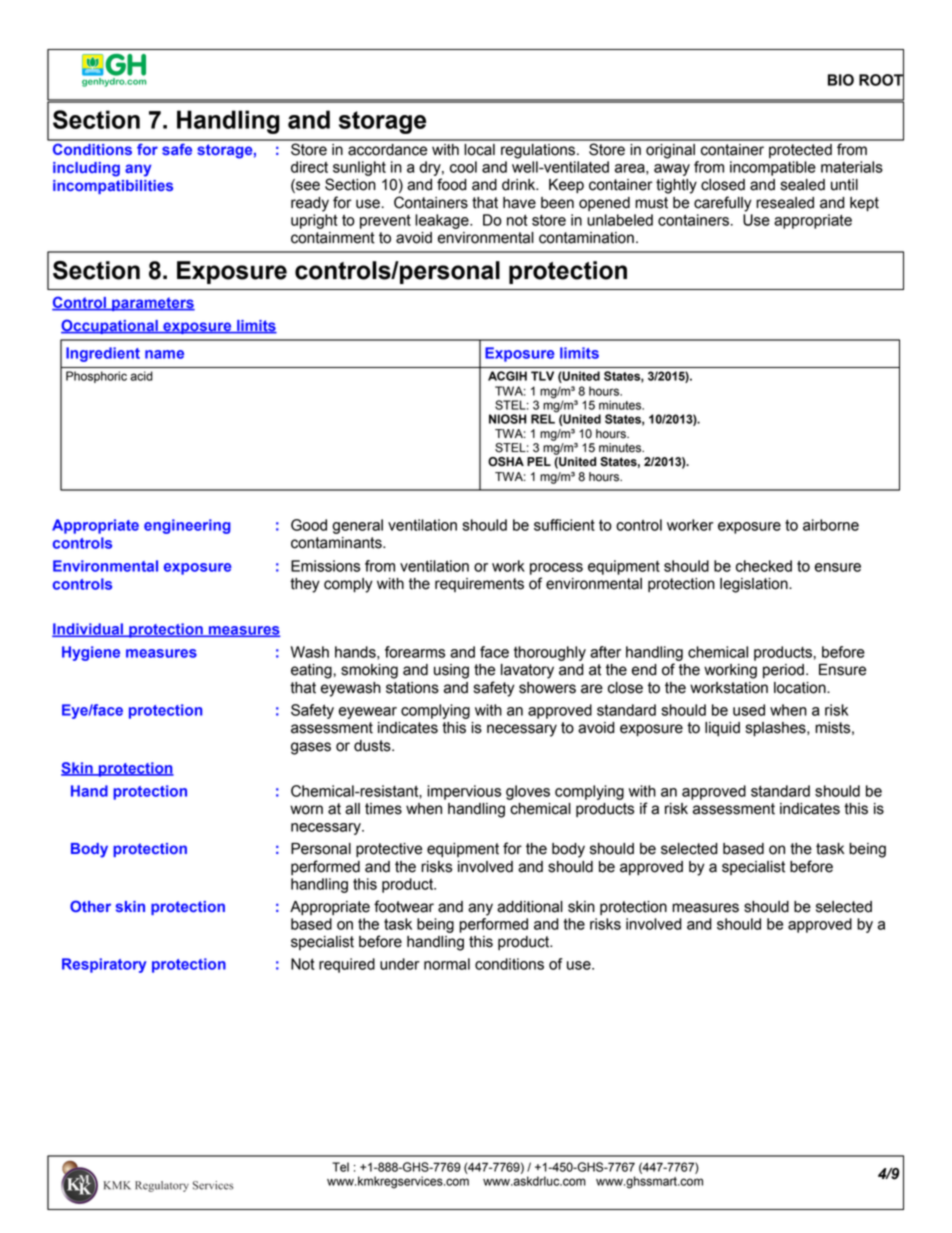 This screenshot has height=1233, width=952. Describe the element at coordinates (447, 964) in the screenshot. I see `normal` at that location.
